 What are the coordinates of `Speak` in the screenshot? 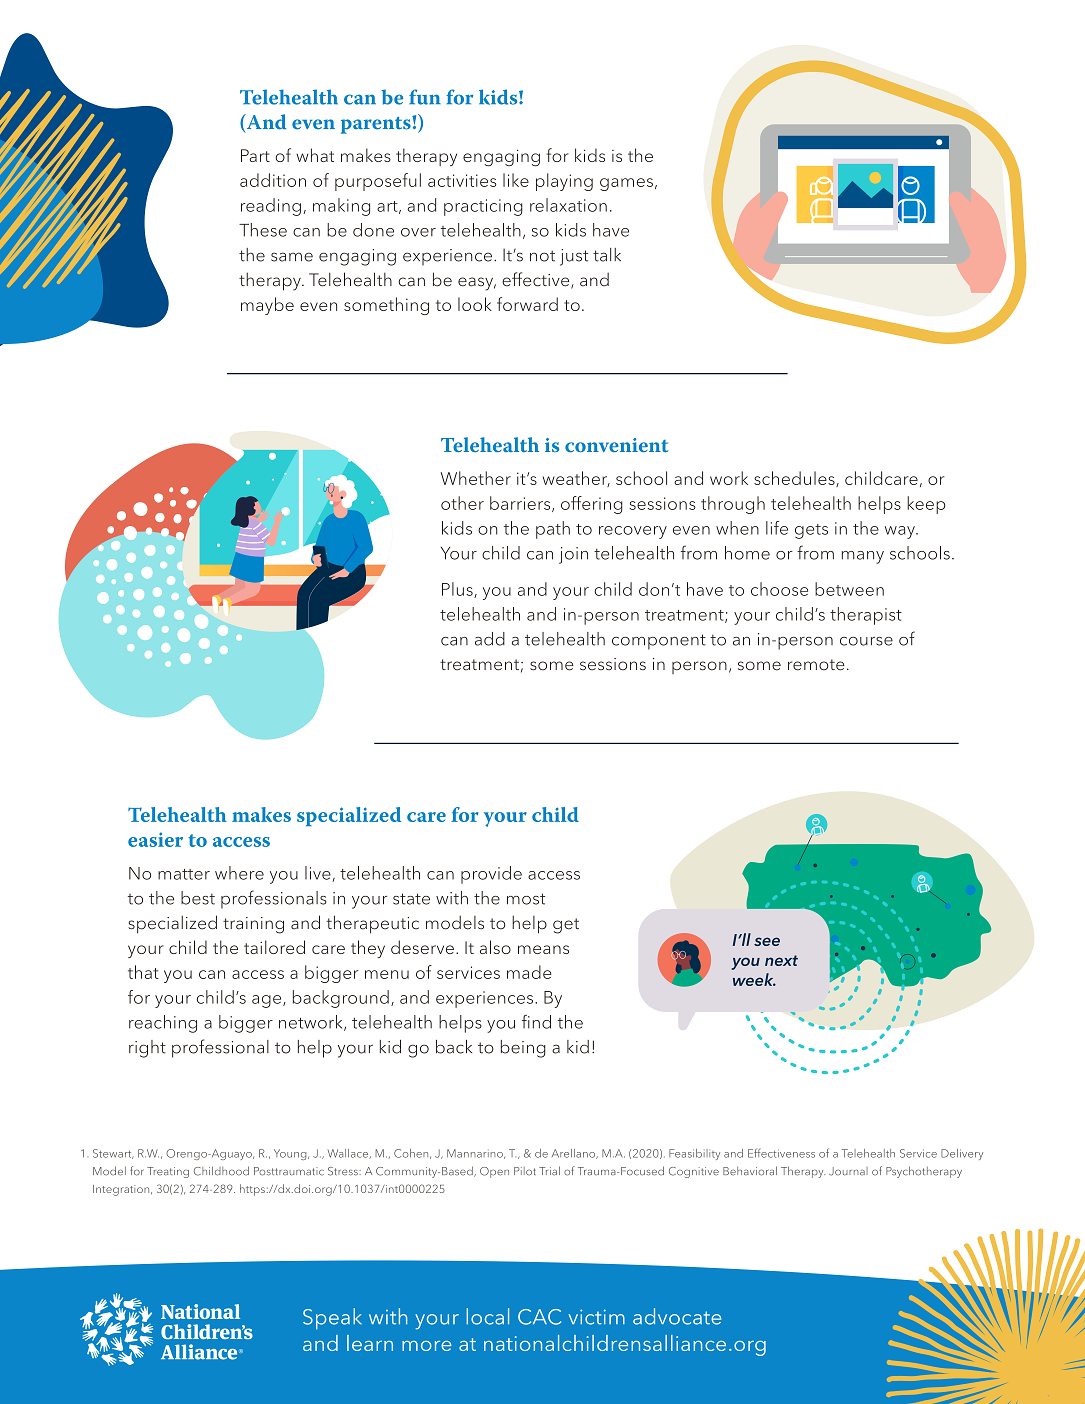 It's located at (332, 1319).
